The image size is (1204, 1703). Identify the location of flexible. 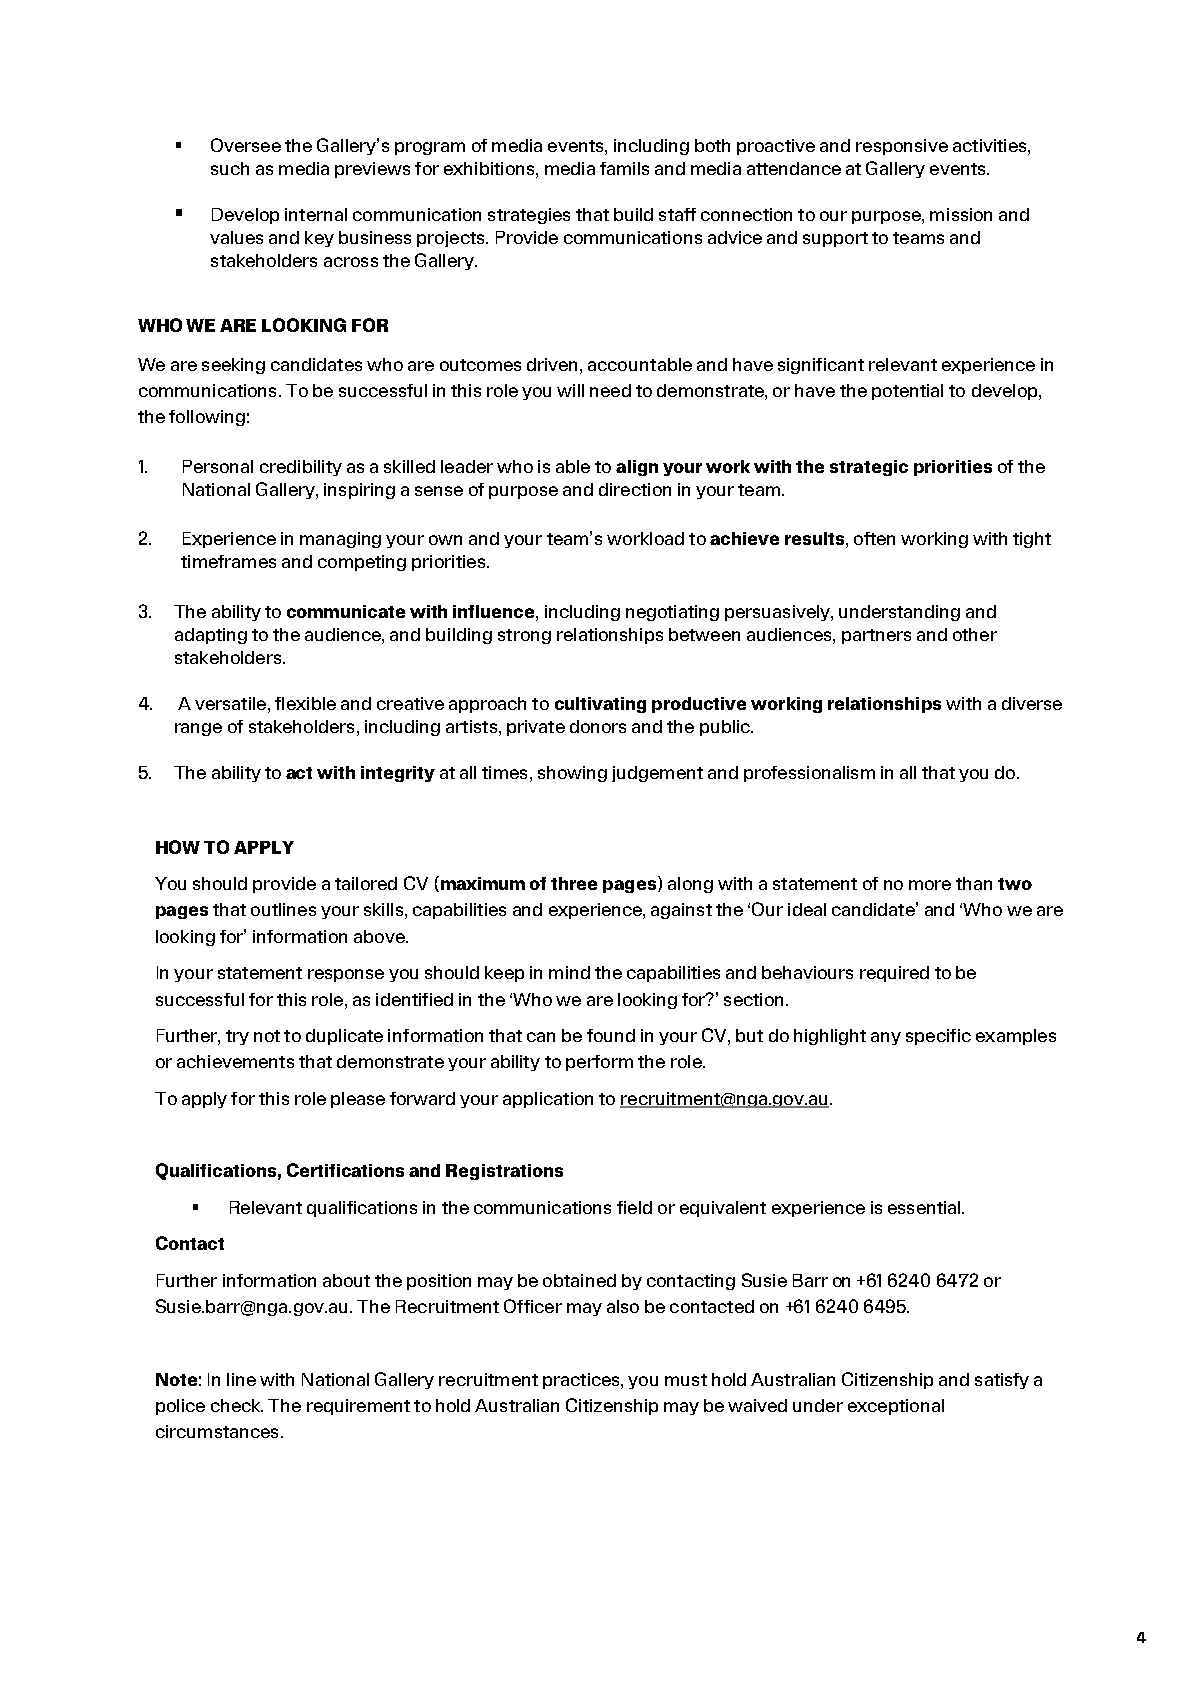
(305, 703).
